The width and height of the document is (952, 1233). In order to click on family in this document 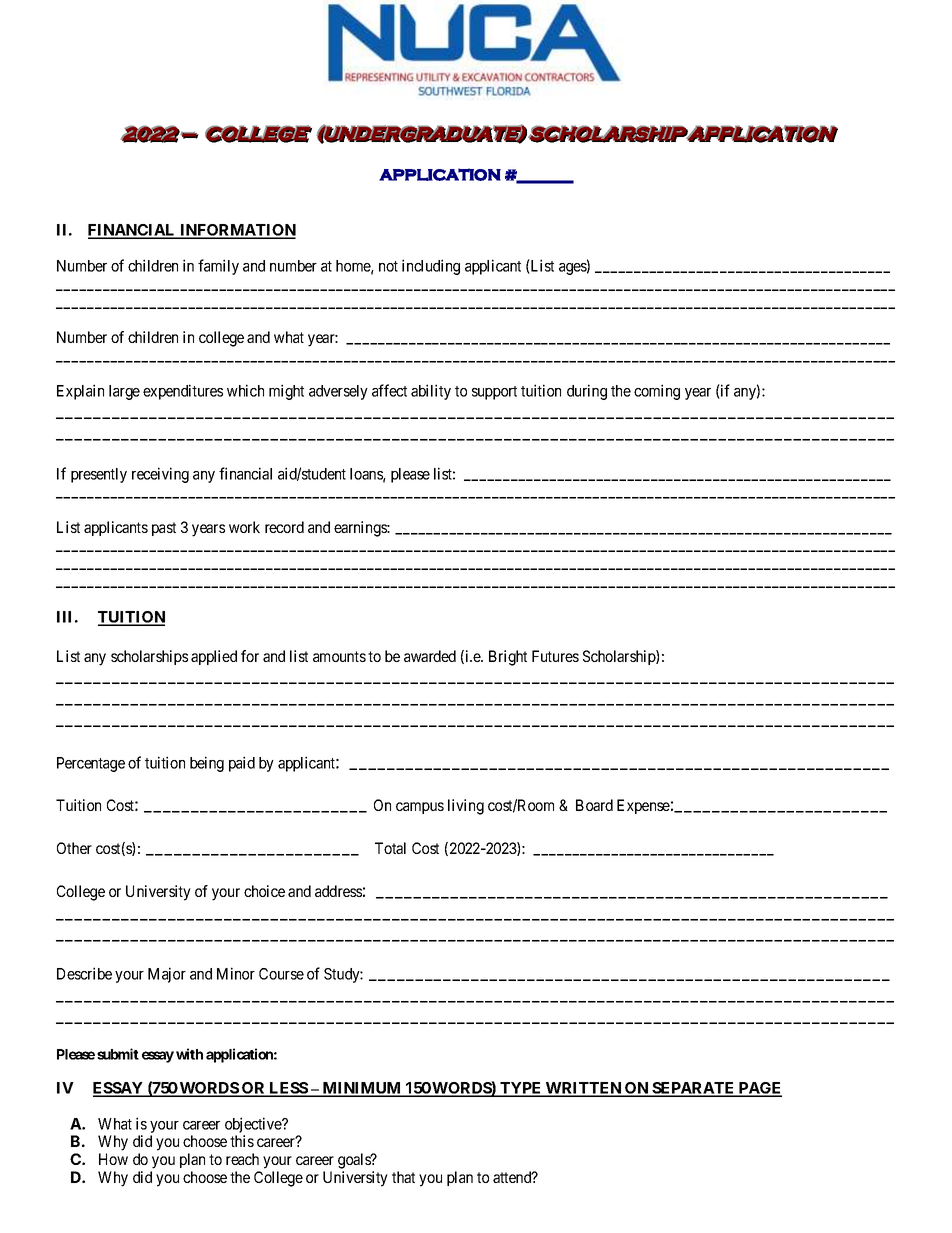, I will do `click(218, 267)`.
